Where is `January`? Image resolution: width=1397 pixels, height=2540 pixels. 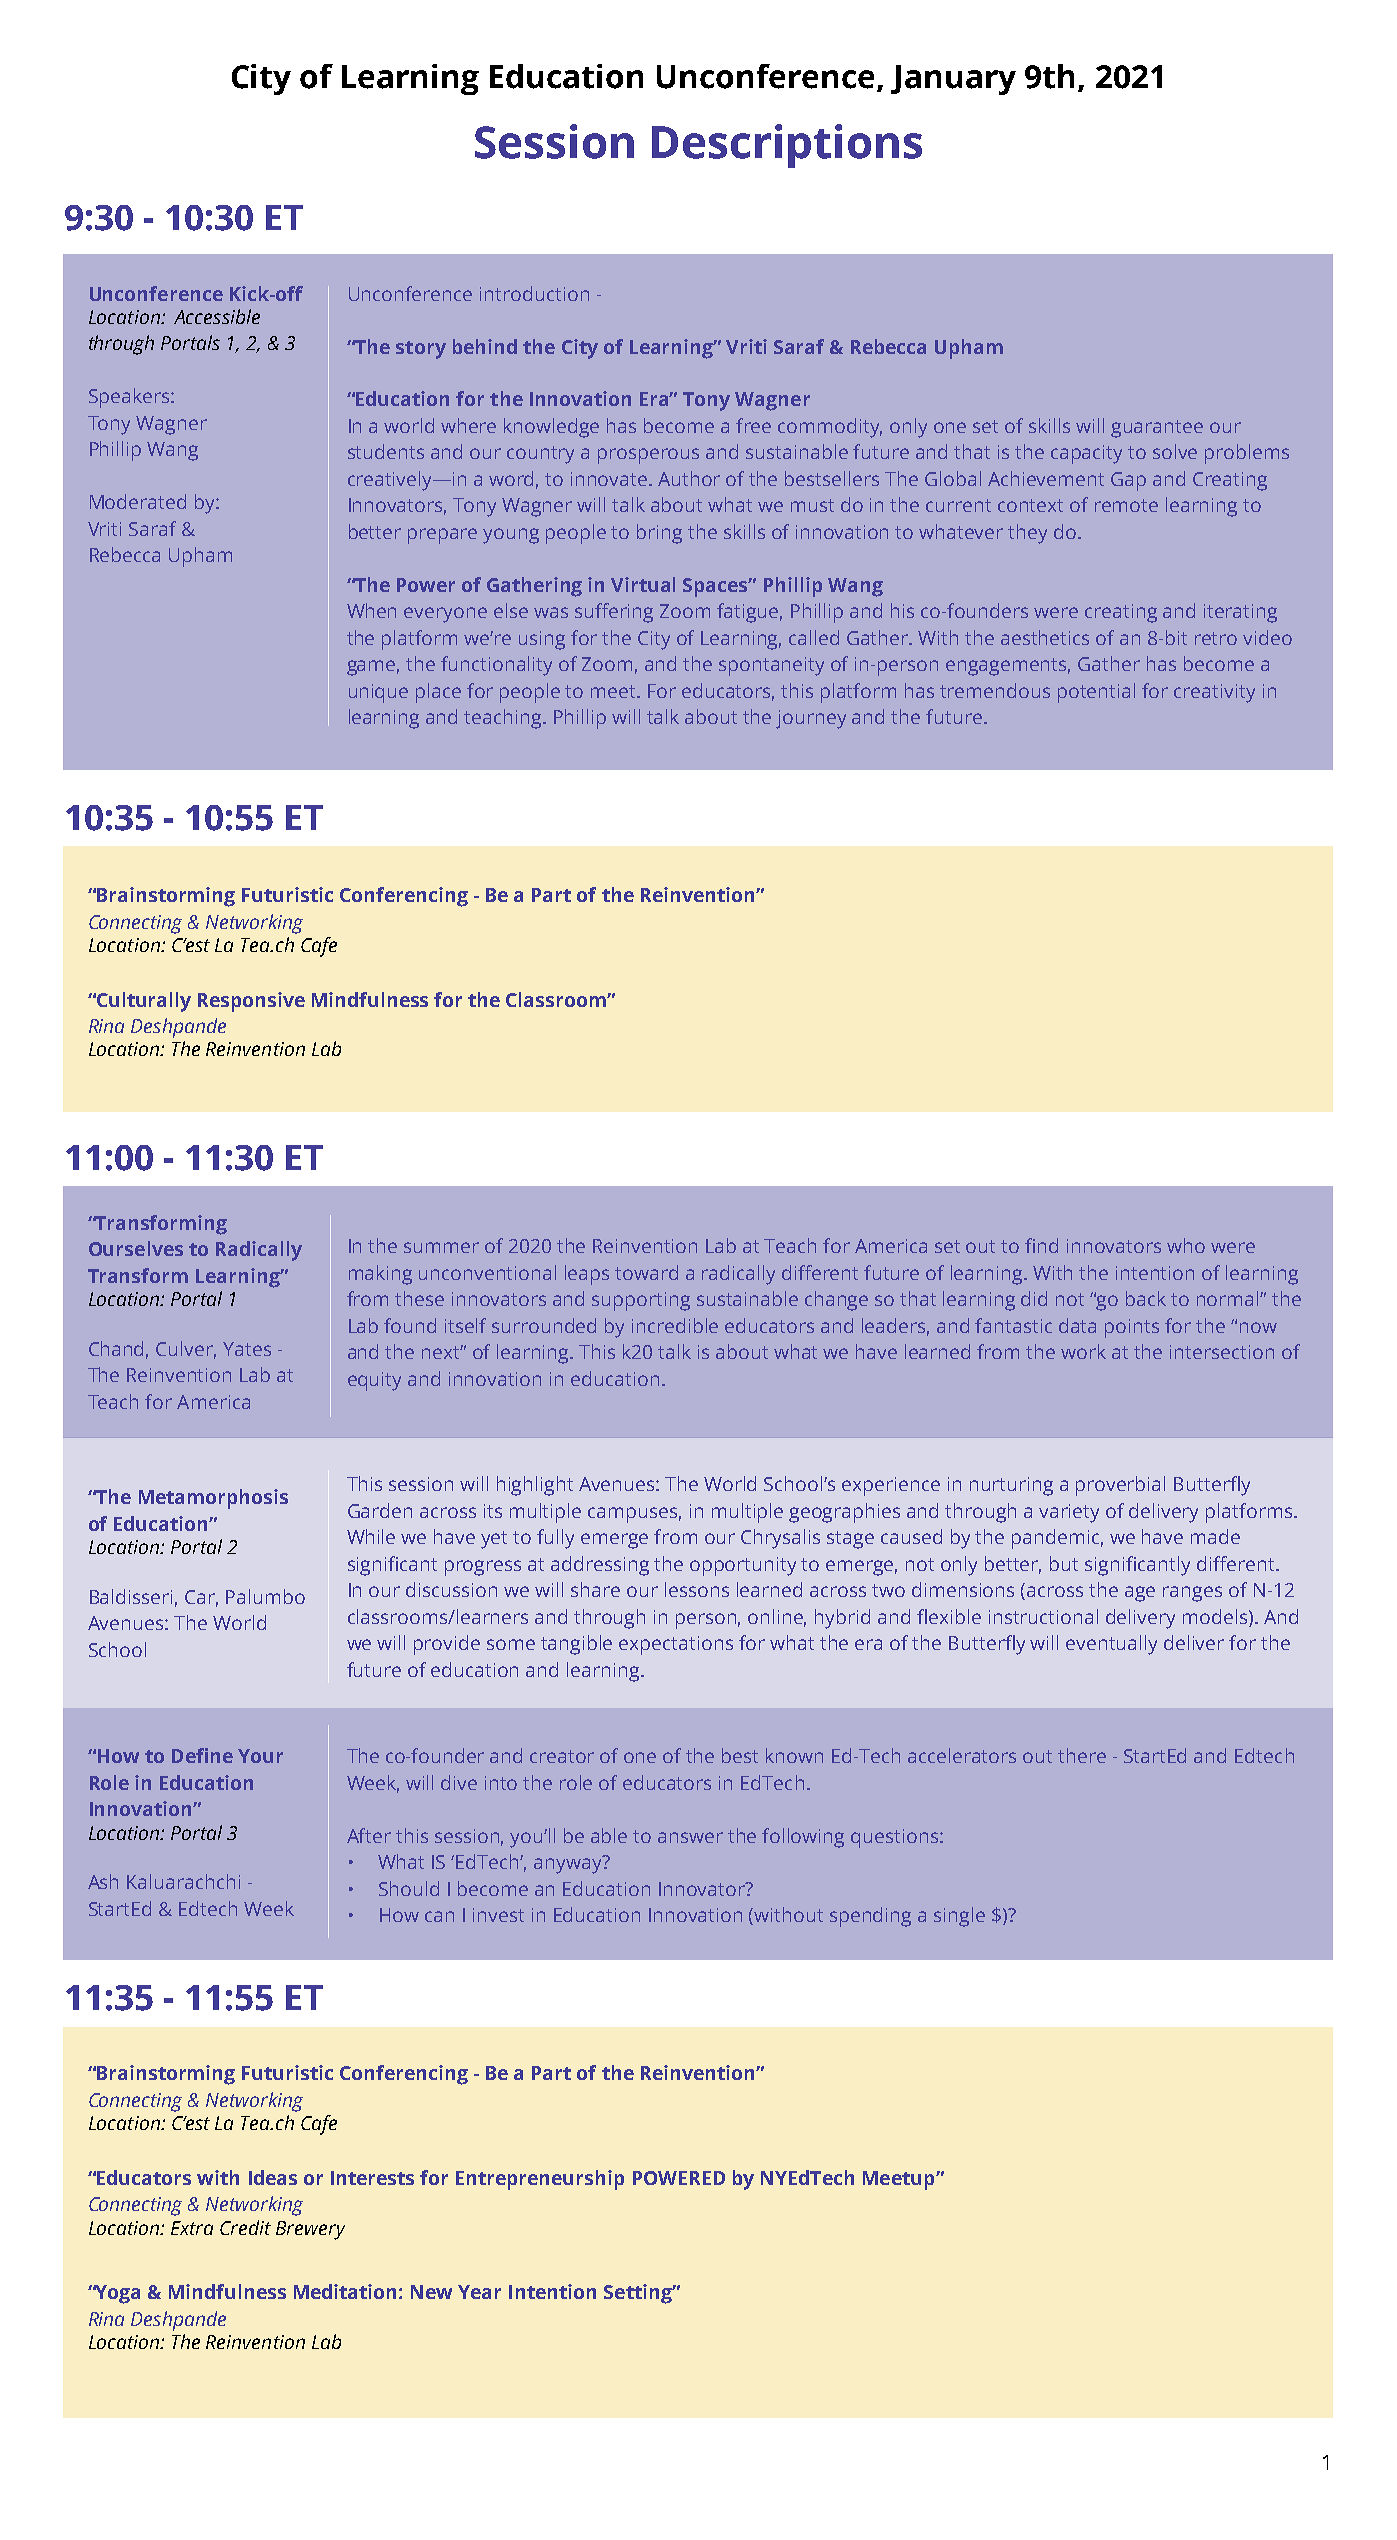
January is located at coordinates (953, 80).
